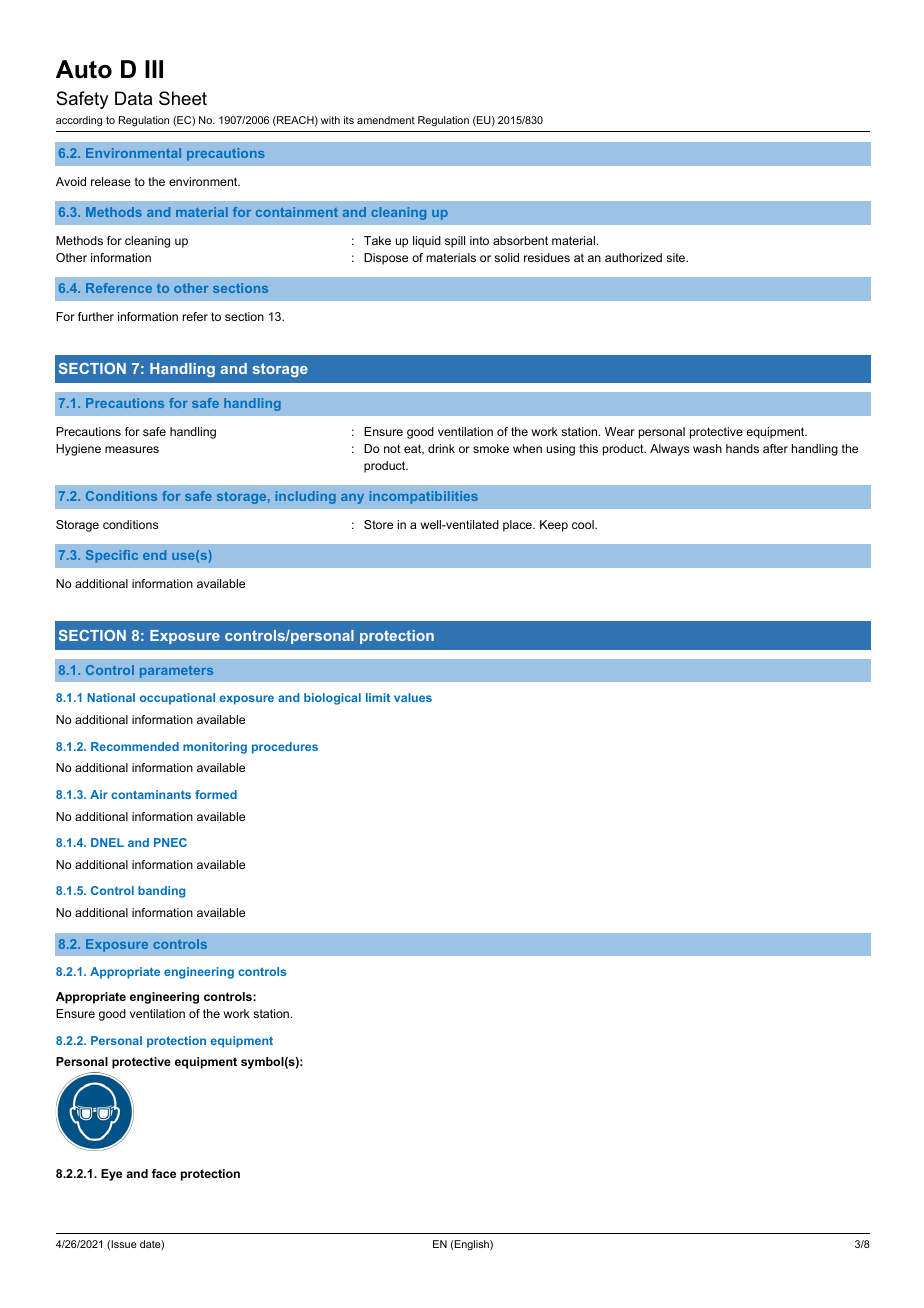 This image has width=924, height=1308. Describe the element at coordinates (111, 1175) in the image. I see `Eye` at that location.
